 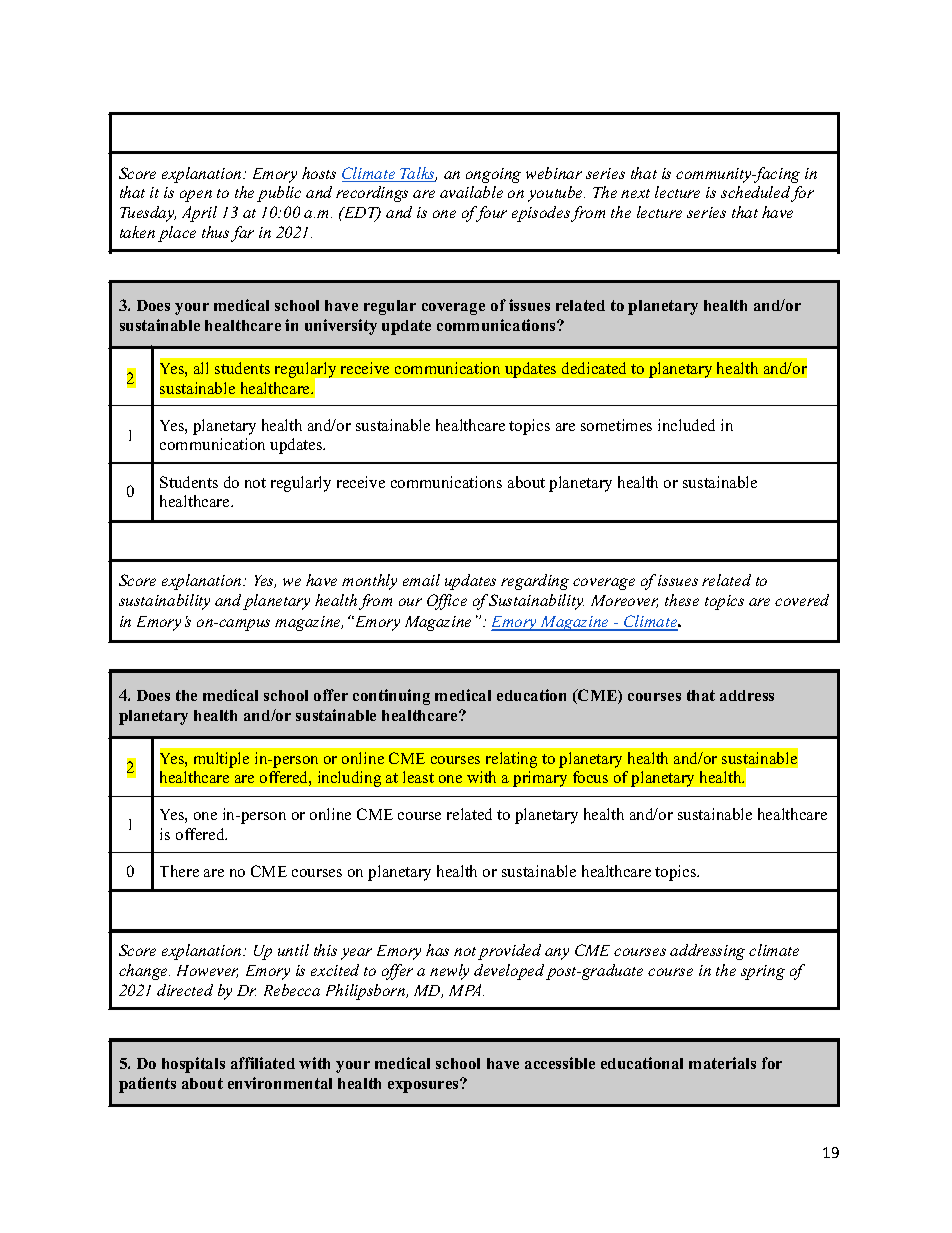 I want to click on scheduled, so click(x=755, y=192).
